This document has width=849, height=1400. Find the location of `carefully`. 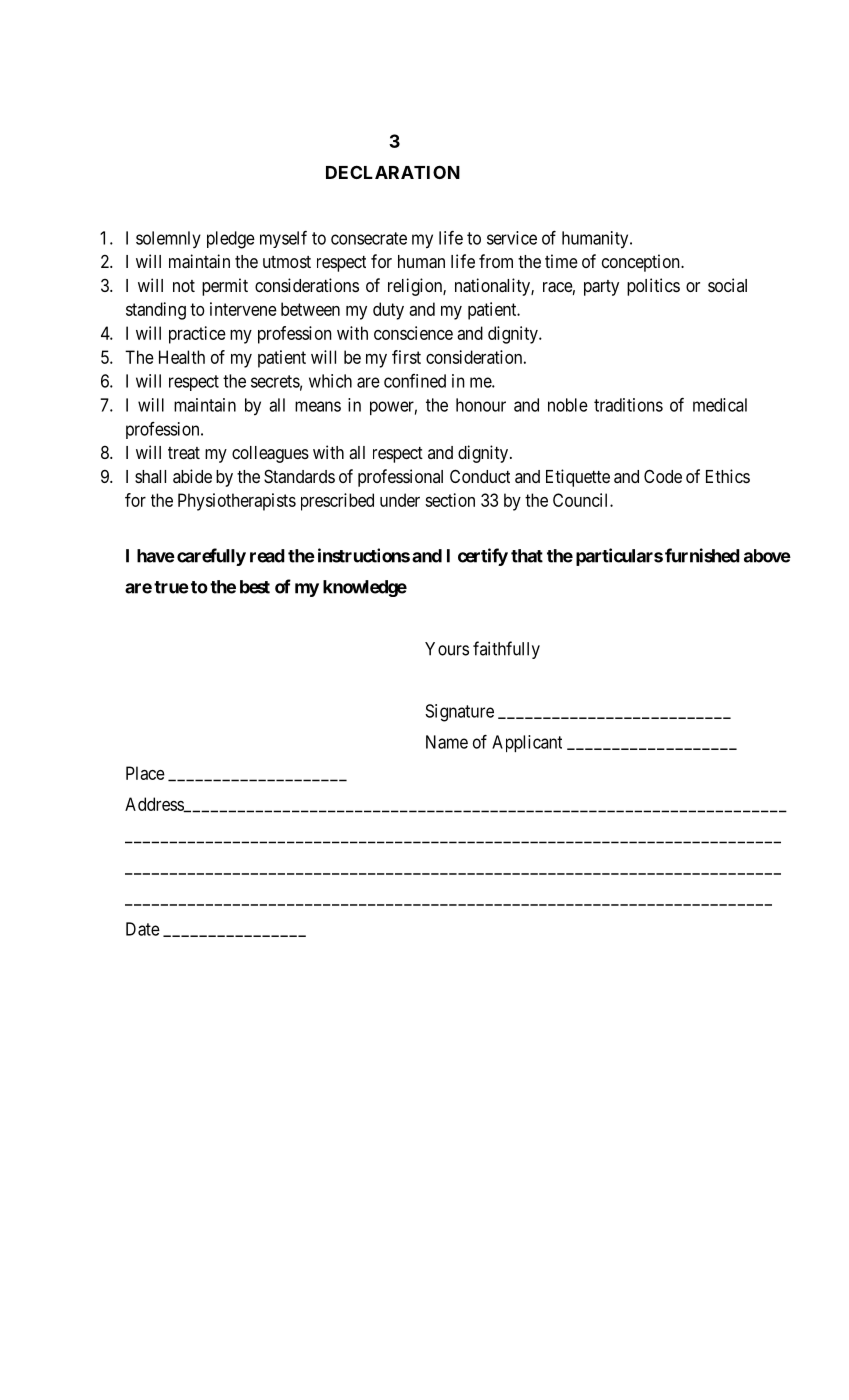

carefully is located at coordinates (211, 557).
